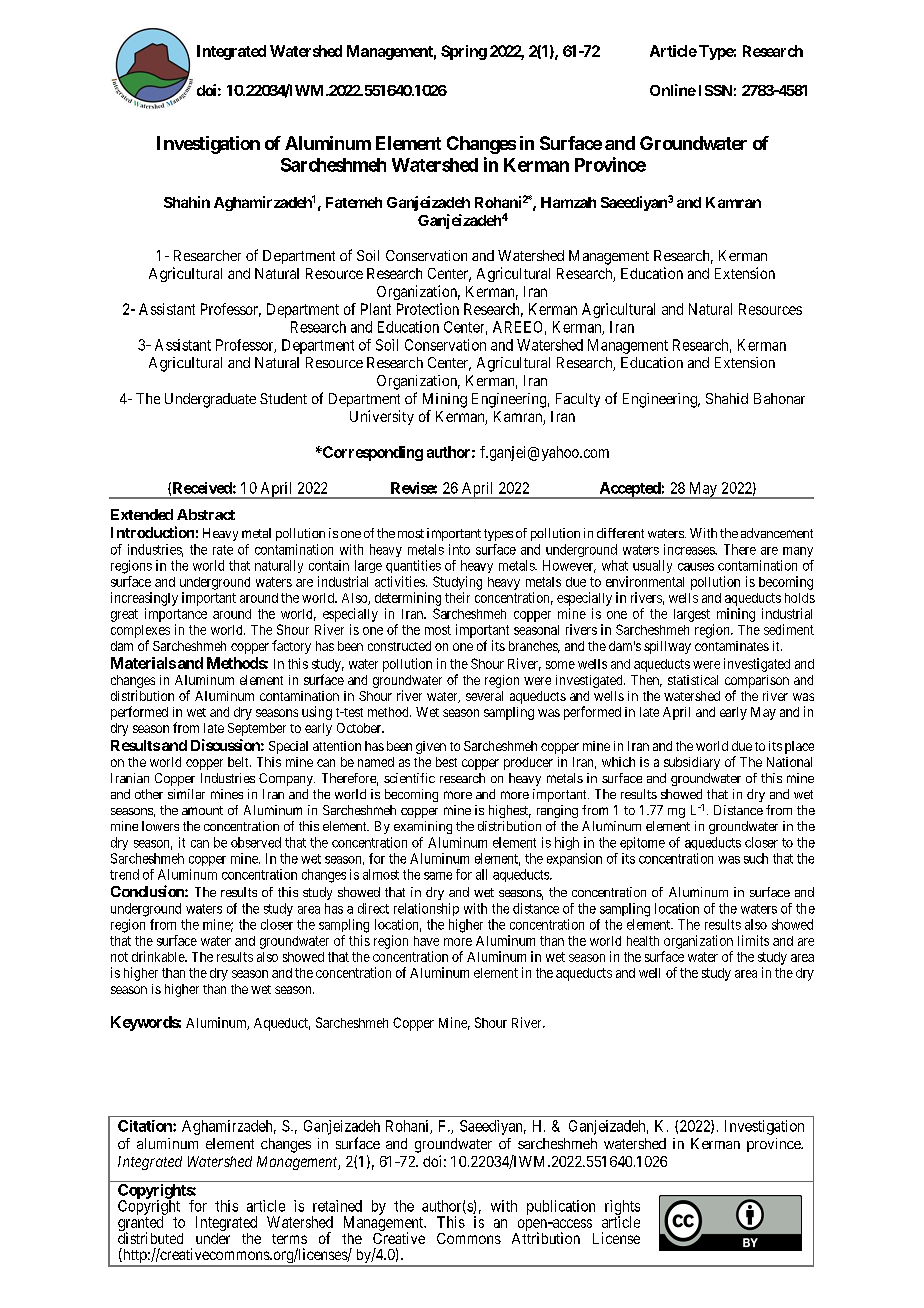  What do you see at coordinates (715, 90) in the page?
I see `ISSN` at bounding box center [715, 90].
